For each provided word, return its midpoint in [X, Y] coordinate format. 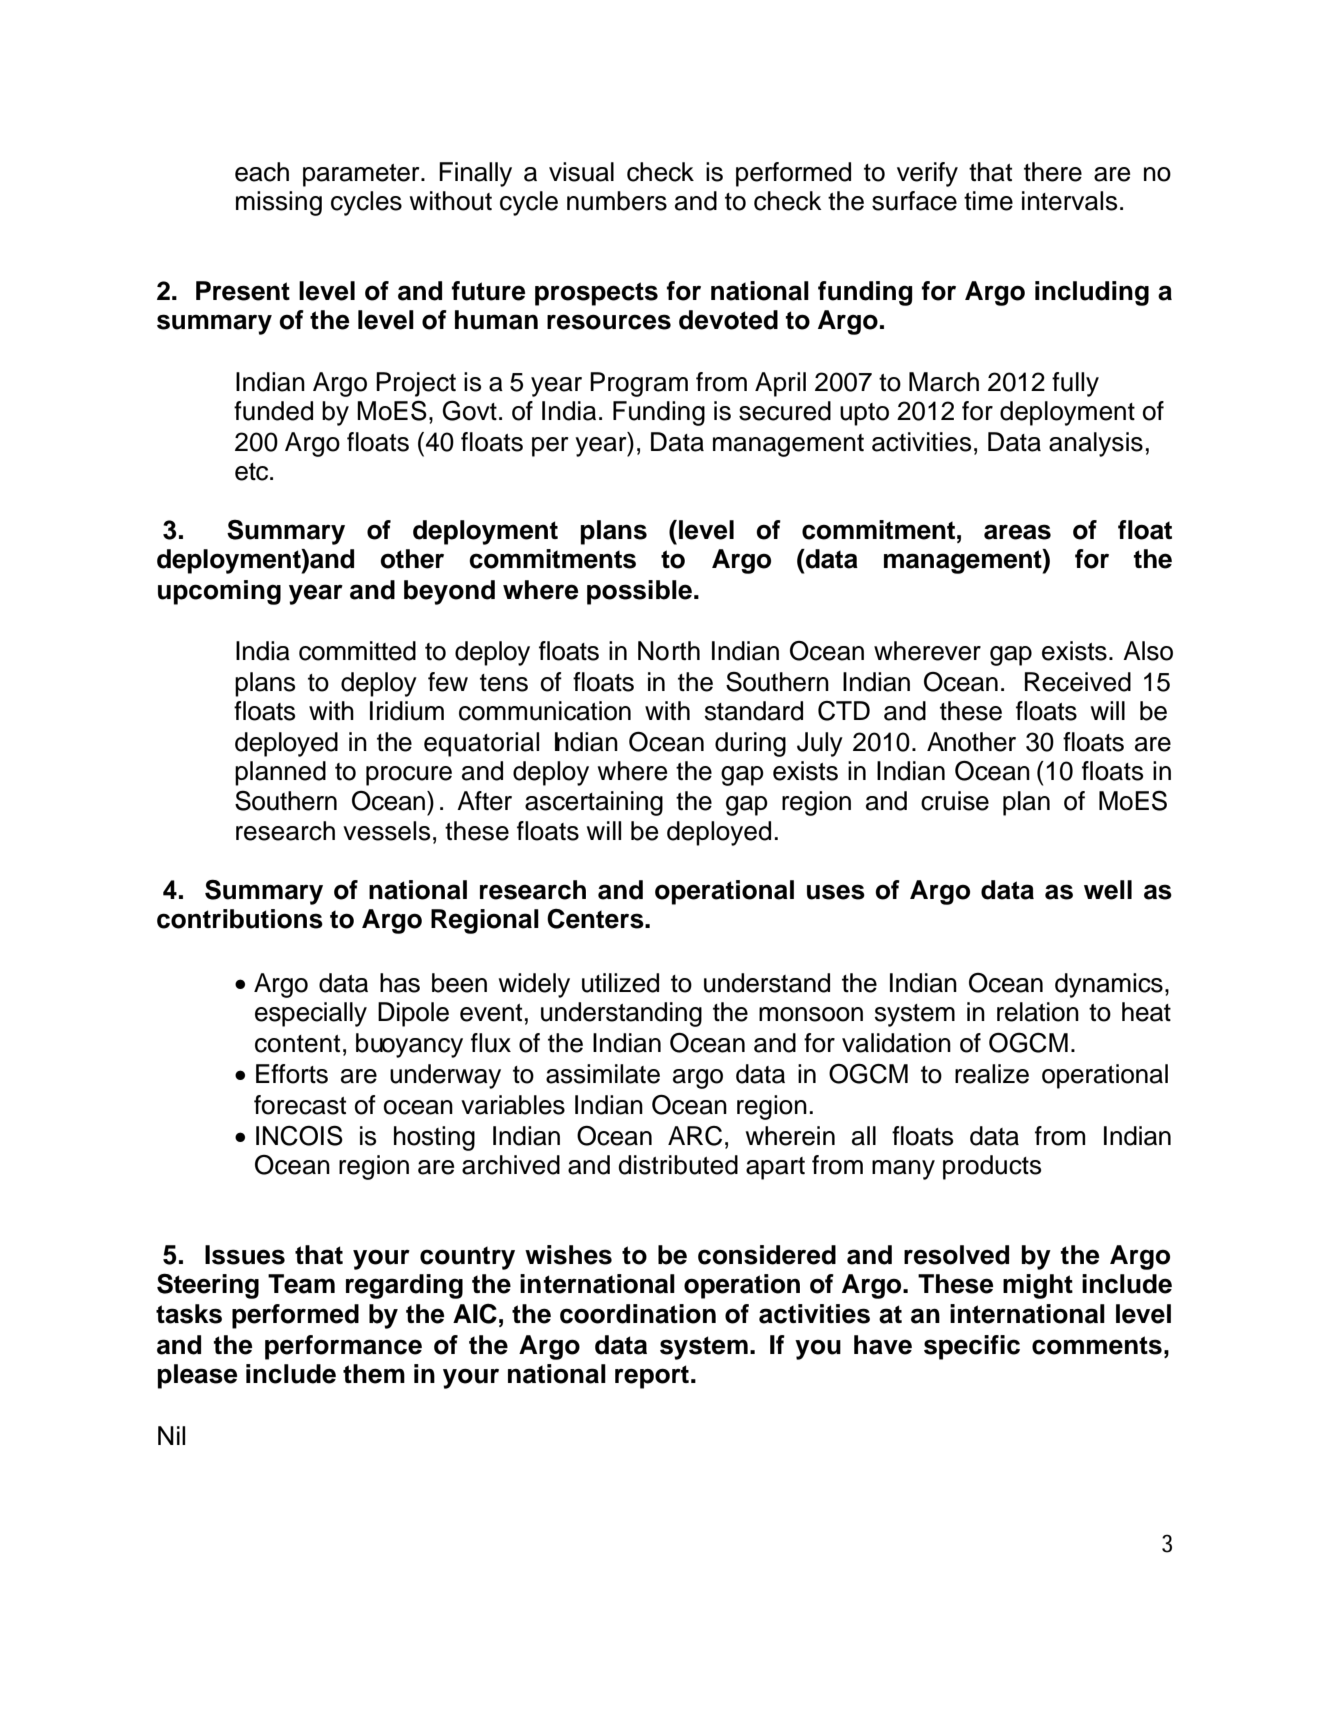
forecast [300, 1105]
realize [992, 1074]
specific [972, 1347]
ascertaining [594, 803]
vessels [386, 831]
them [374, 1374]
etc [253, 472]
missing [279, 203]
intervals [1069, 201]
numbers [617, 201]
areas [1017, 532]
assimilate [603, 1074]
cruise [955, 801]
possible [639, 592]
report [653, 1377]
